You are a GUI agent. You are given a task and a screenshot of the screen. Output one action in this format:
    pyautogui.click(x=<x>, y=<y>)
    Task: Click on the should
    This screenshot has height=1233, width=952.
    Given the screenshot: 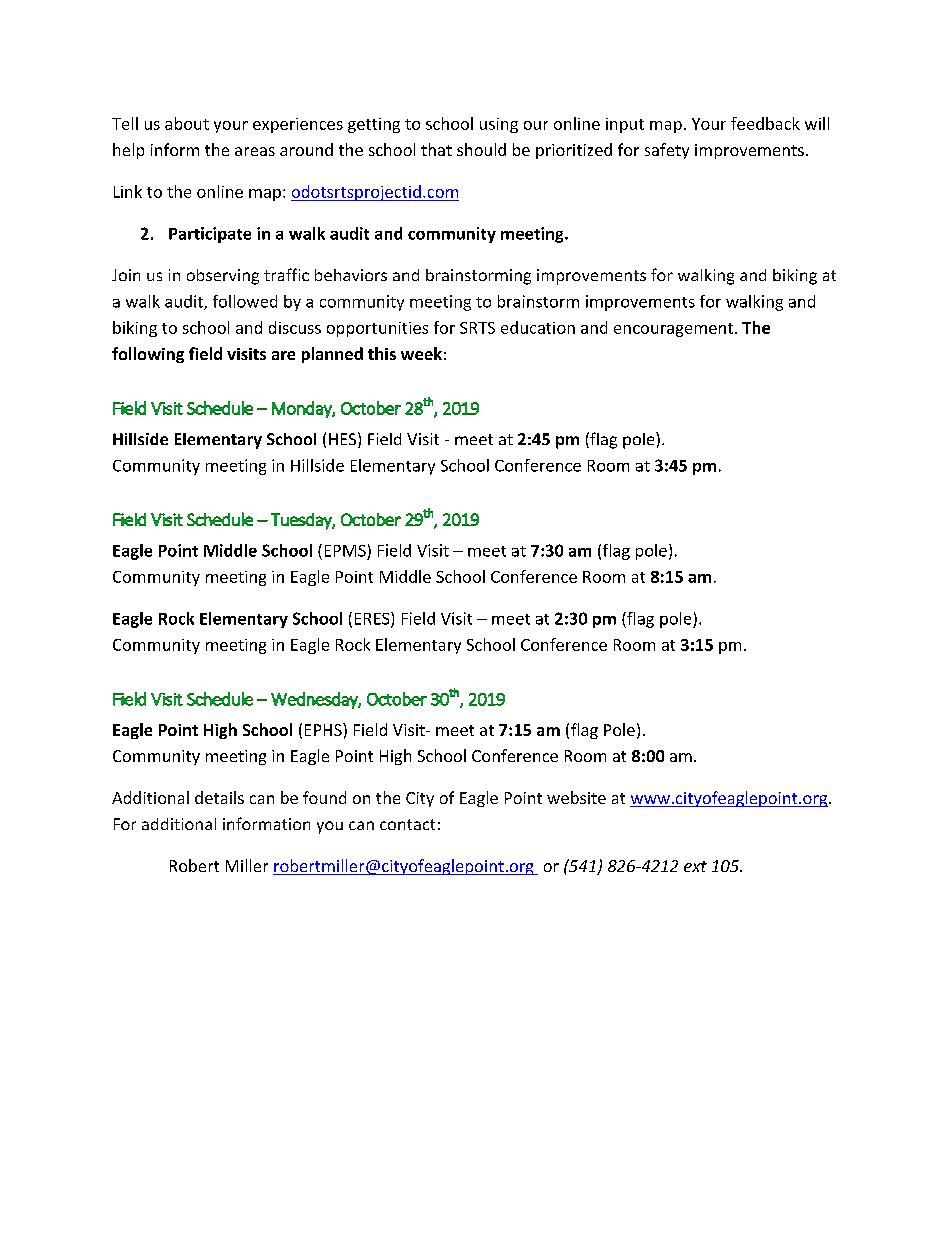 What is the action you would take?
    pyautogui.click(x=481, y=149)
